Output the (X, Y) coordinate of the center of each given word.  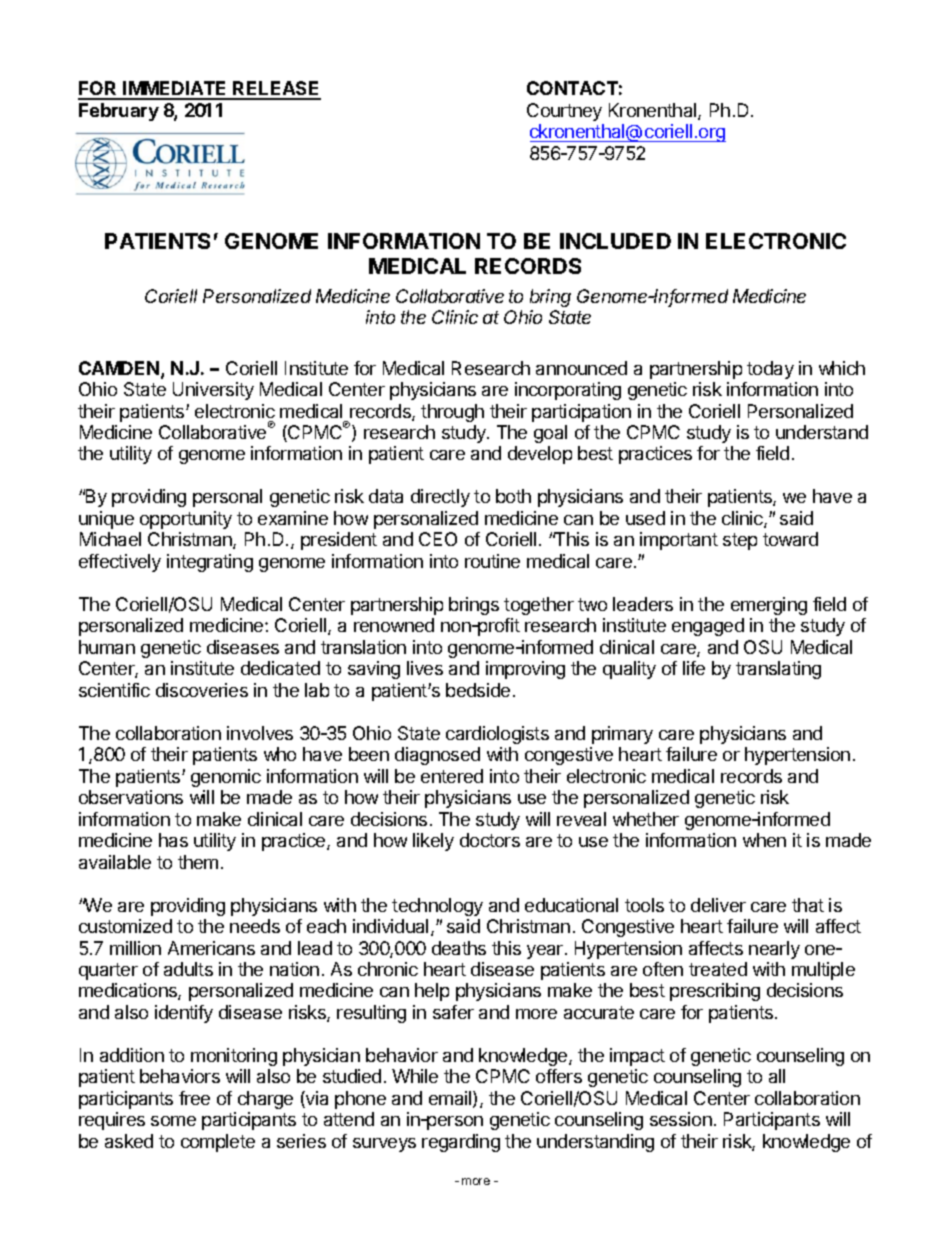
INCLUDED (615, 241)
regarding (461, 1143)
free (194, 1098)
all (777, 1076)
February (119, 112)
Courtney (564, 112)
